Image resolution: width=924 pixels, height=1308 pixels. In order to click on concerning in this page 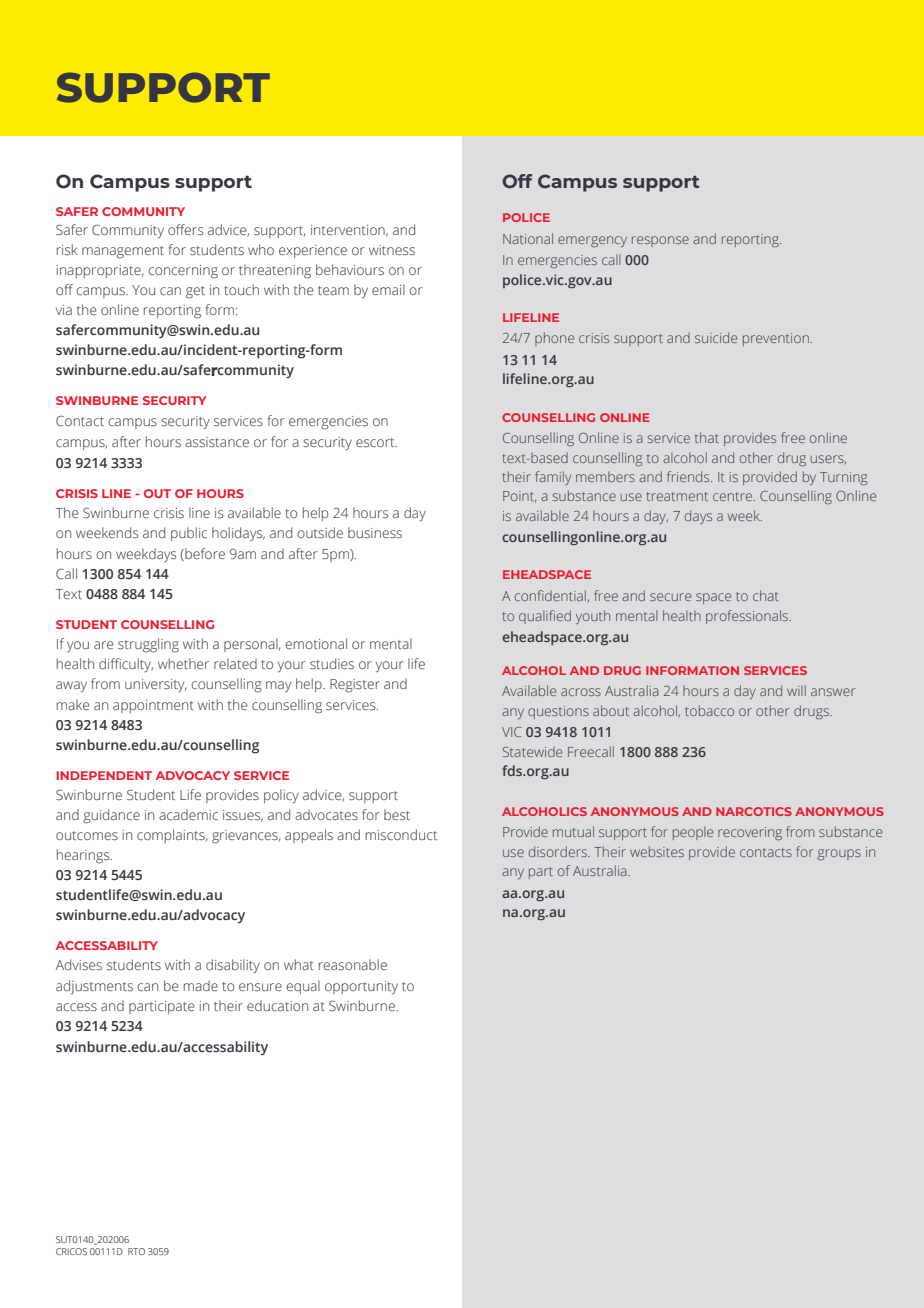, I will do `click(183, 272)`.
